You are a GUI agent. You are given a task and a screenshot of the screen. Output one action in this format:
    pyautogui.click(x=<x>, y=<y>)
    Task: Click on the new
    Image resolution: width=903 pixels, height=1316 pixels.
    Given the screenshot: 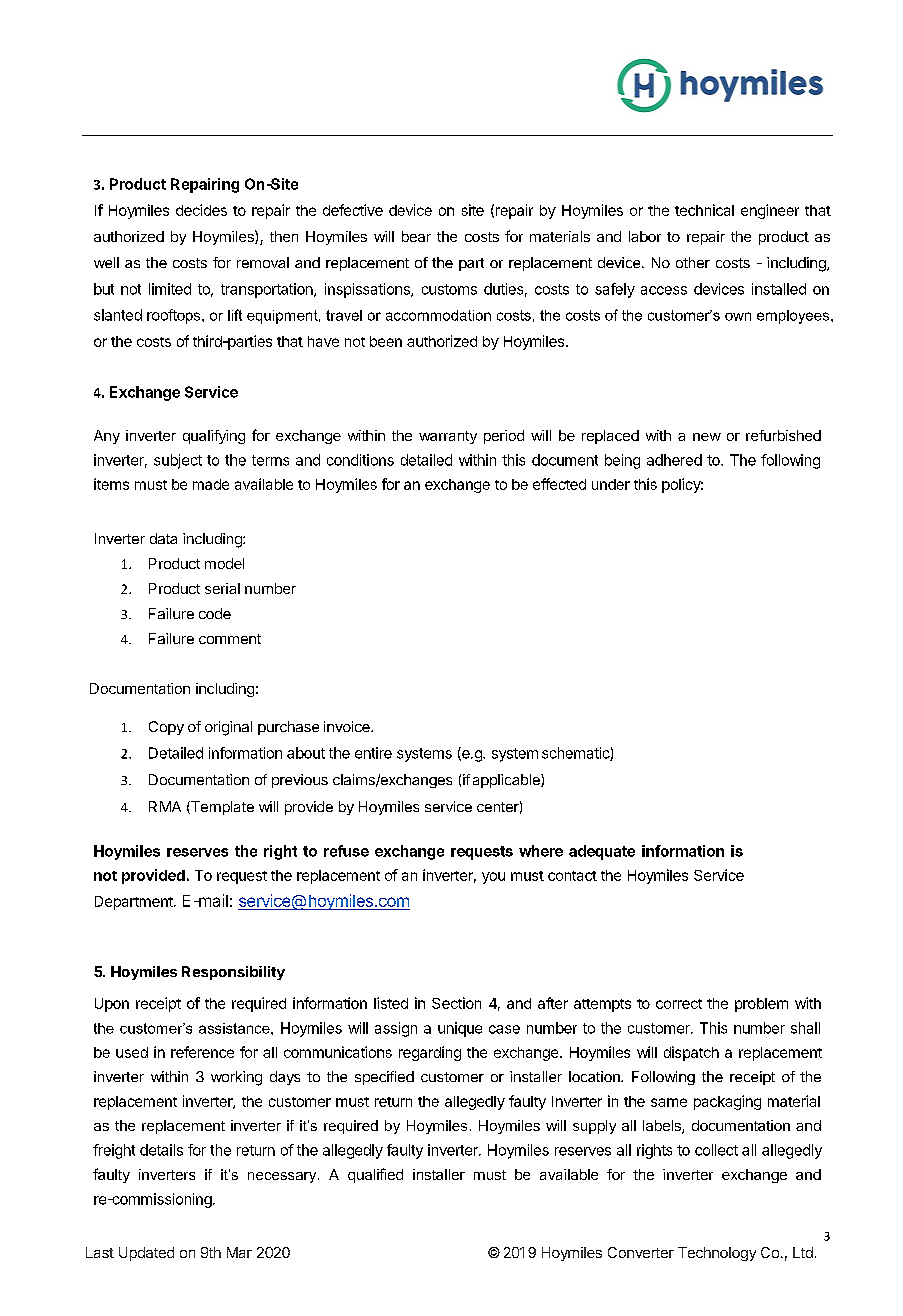 What is the action you would take?
    pyautogui.click(x=707, y=437)
